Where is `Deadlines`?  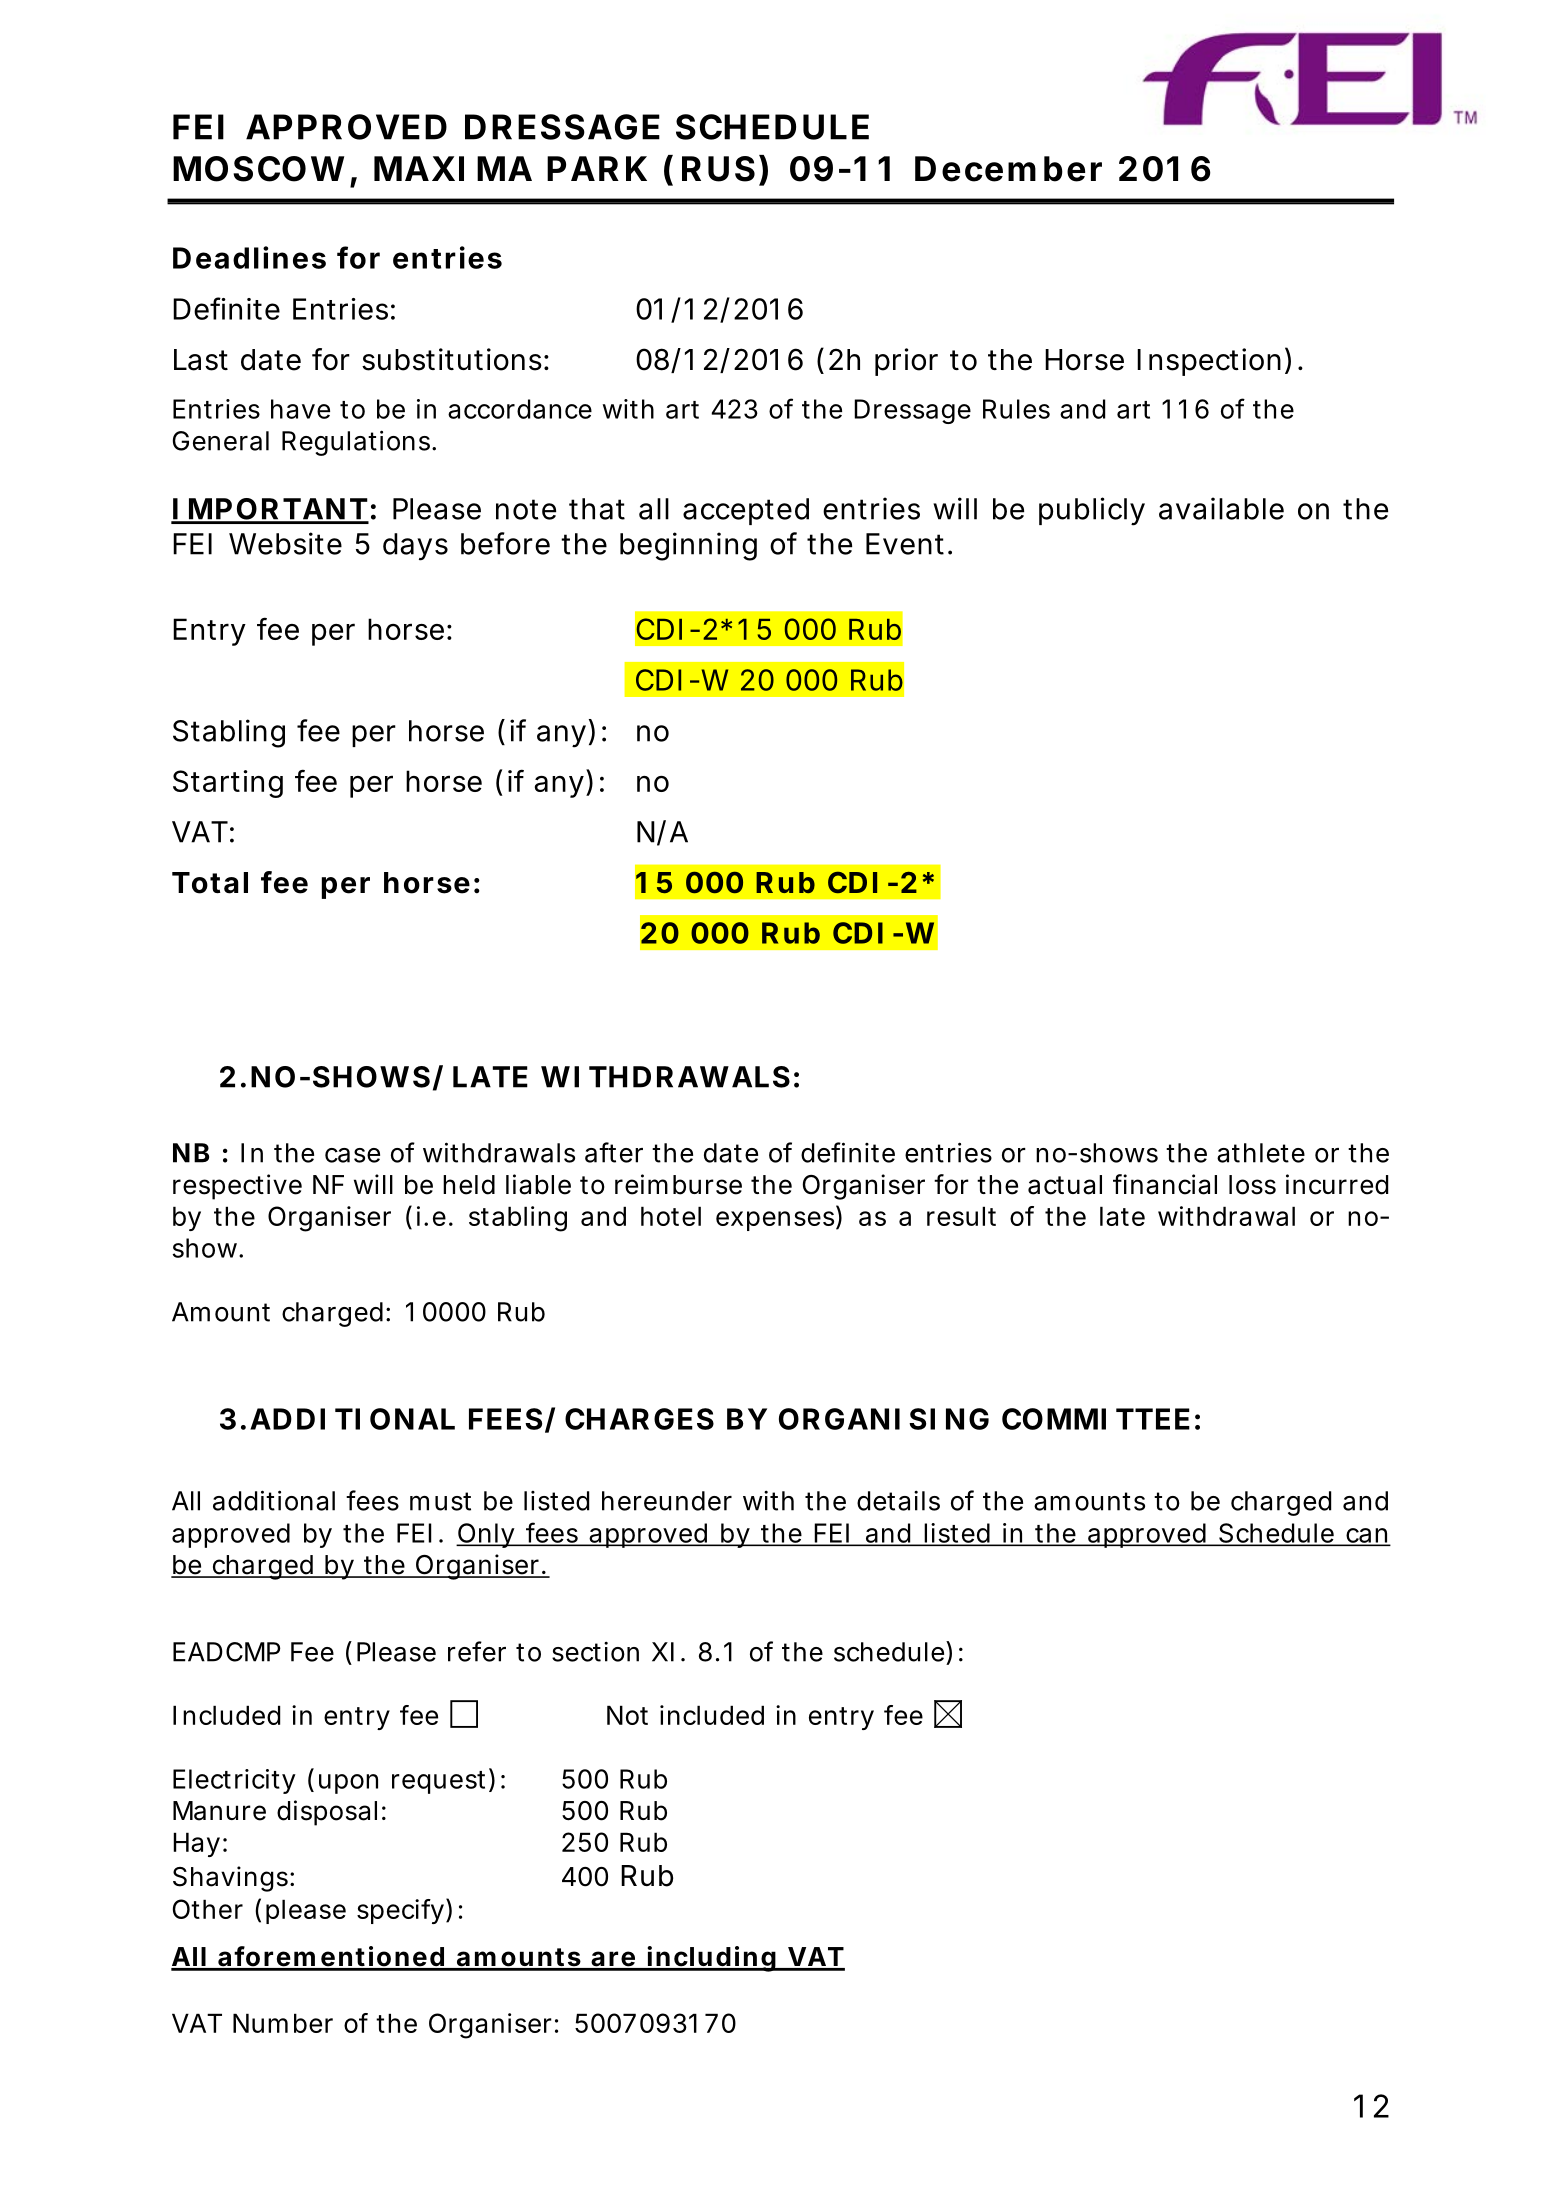 Deadlines is located at coordinates (249, 257).
